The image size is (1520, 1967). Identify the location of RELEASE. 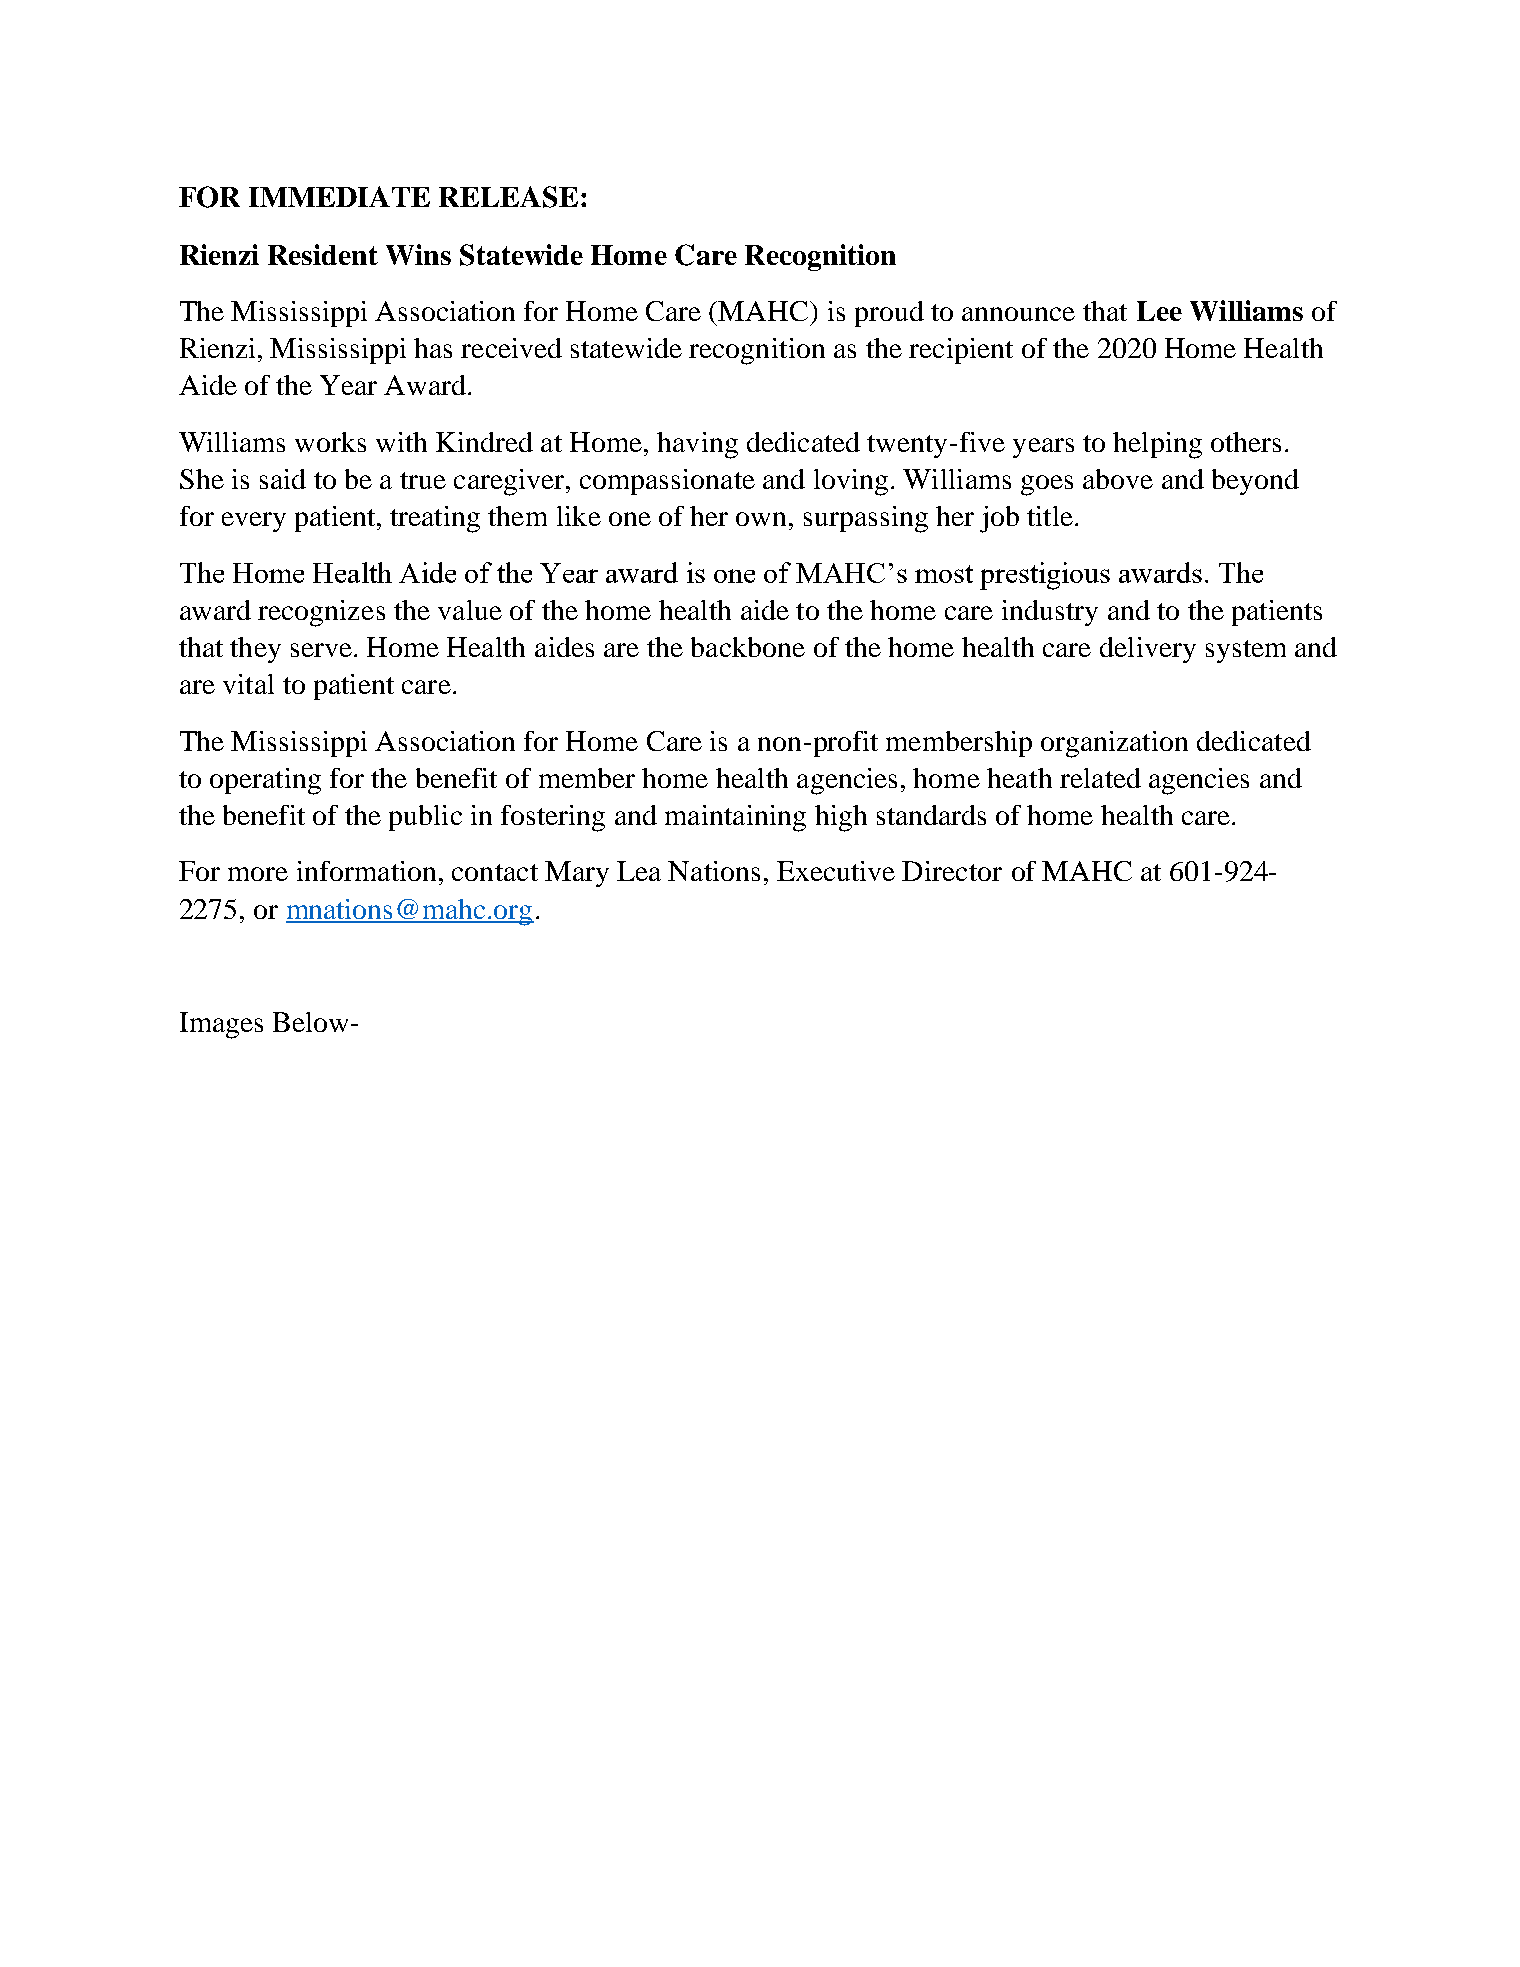
(508, 197).
